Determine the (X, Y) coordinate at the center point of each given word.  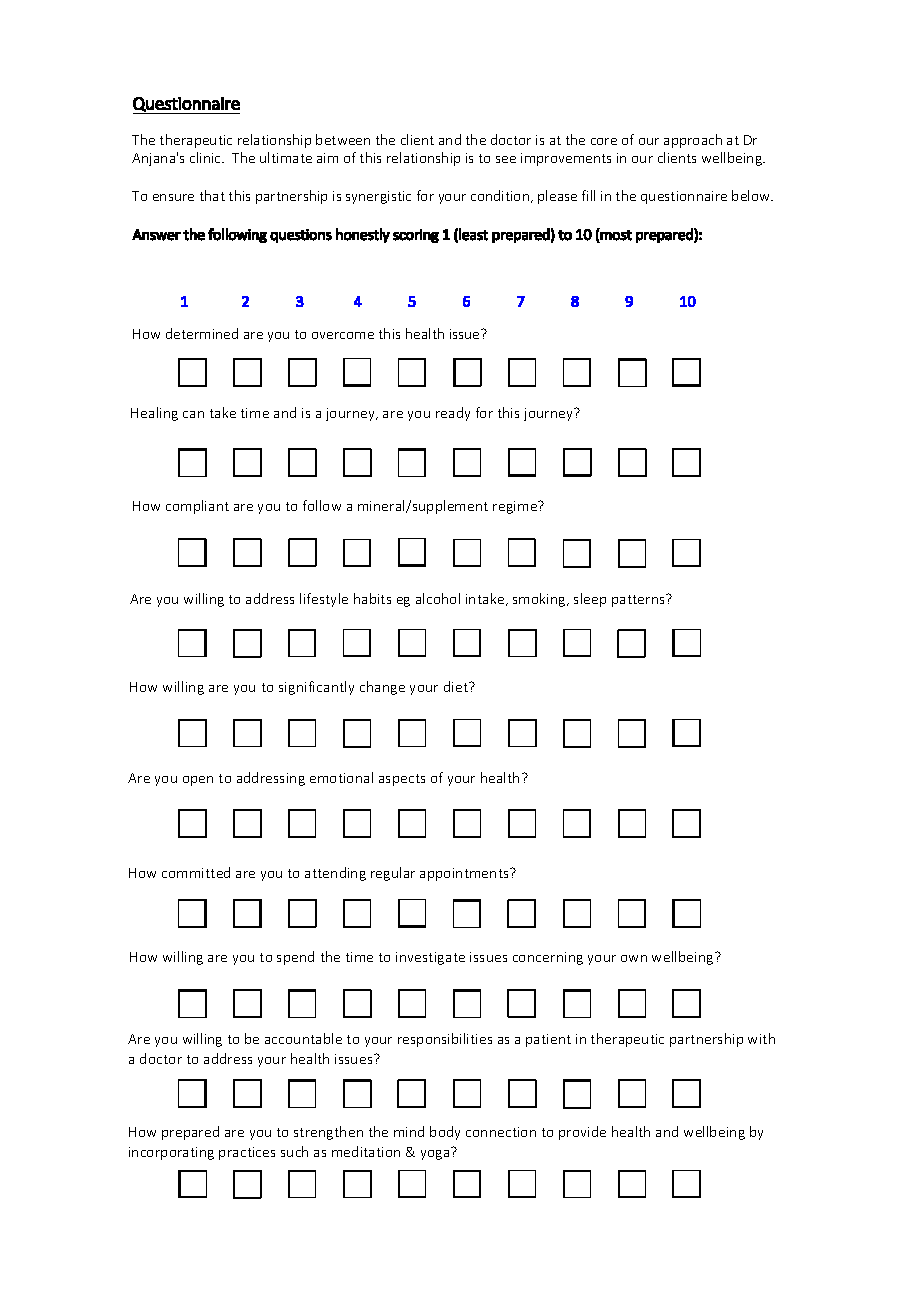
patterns (640, 600)
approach (693, 141)
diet (457, 686)
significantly (316, 688)
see (506, 159)
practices (247, 1153)
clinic (207, 157)
